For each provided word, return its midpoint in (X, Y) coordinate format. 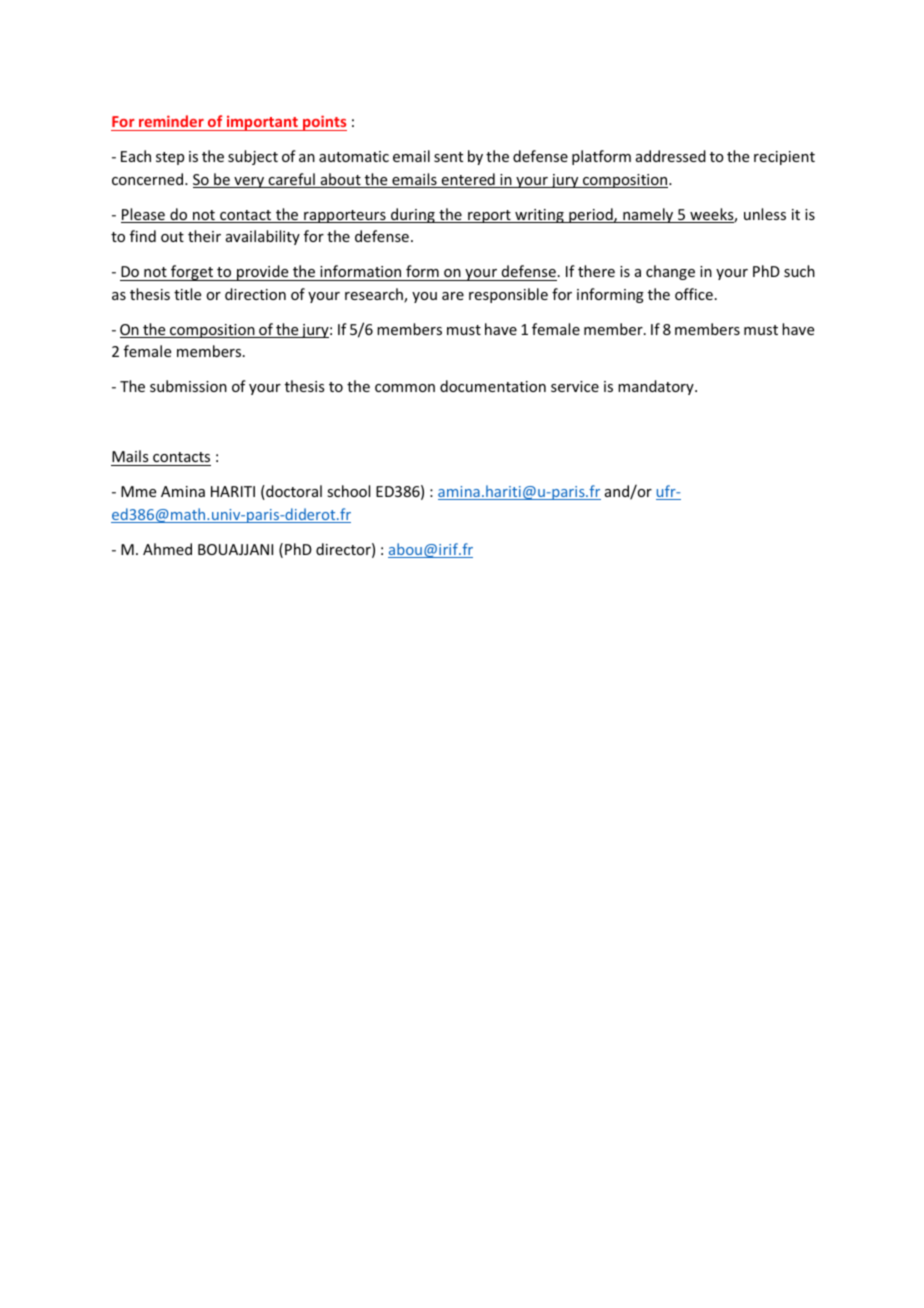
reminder (171, 123)
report (489, 216)
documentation (493, 386)
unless (765, 214)
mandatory (657, 387)
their (204, 236)
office (694, 294)
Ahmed (167, 549)
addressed (671, 156)
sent (448, 157)
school (348, 491)
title (187, 294)
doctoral (293, 492)
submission (188, 386)
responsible (508, 295)
